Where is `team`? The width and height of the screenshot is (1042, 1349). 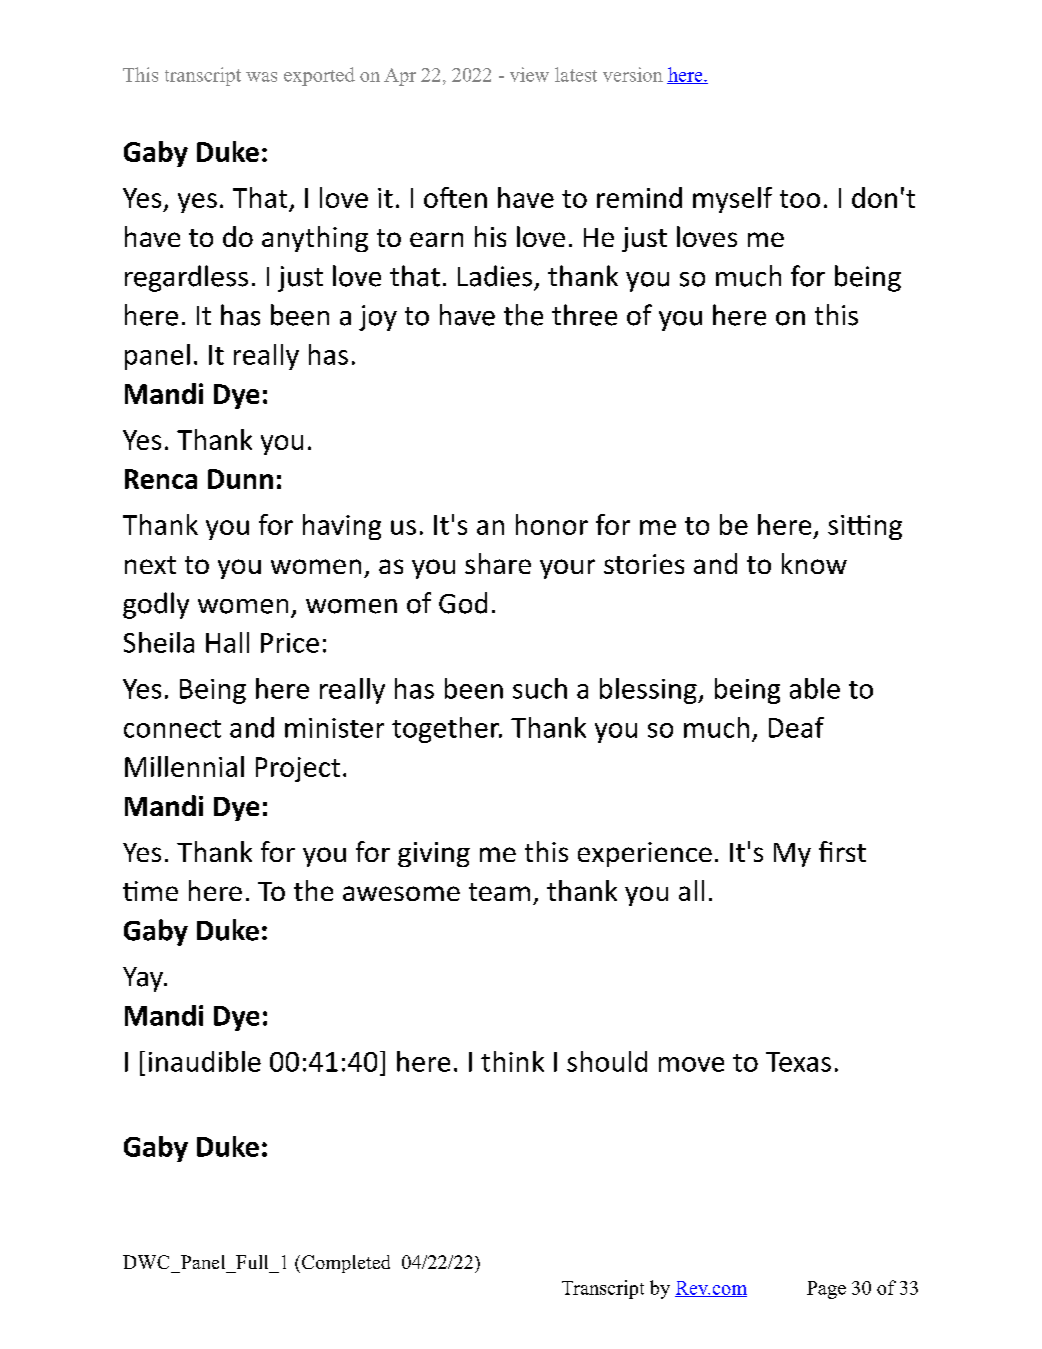 team is located at coordinates (499, 892).
